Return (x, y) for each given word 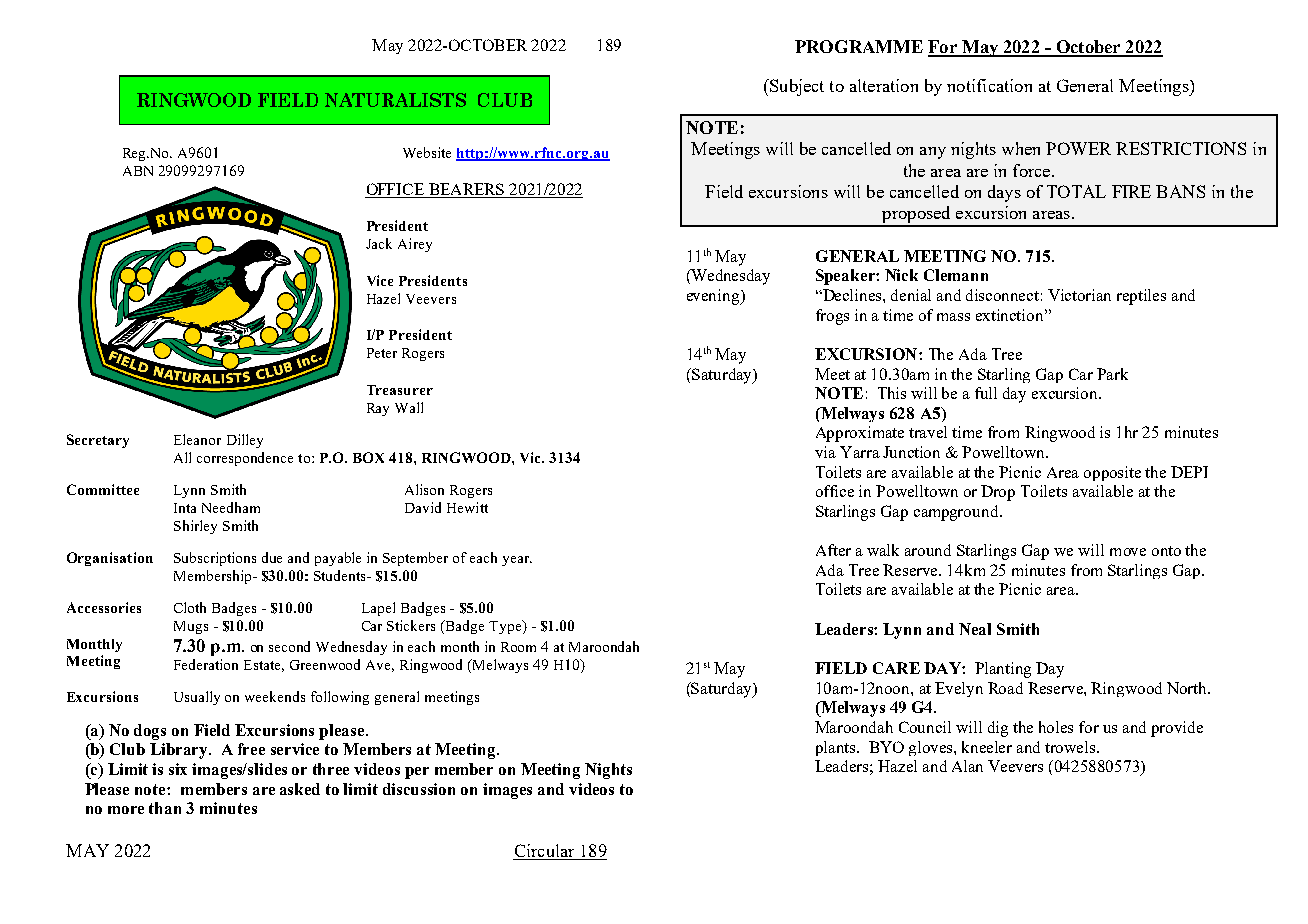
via (825, 452)
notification (989, 85)
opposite (1112, 473)
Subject (796, 87)
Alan (967, 766)
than (165, 808)
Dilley (245, 441)
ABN (138, 171)
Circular (544, 850)
